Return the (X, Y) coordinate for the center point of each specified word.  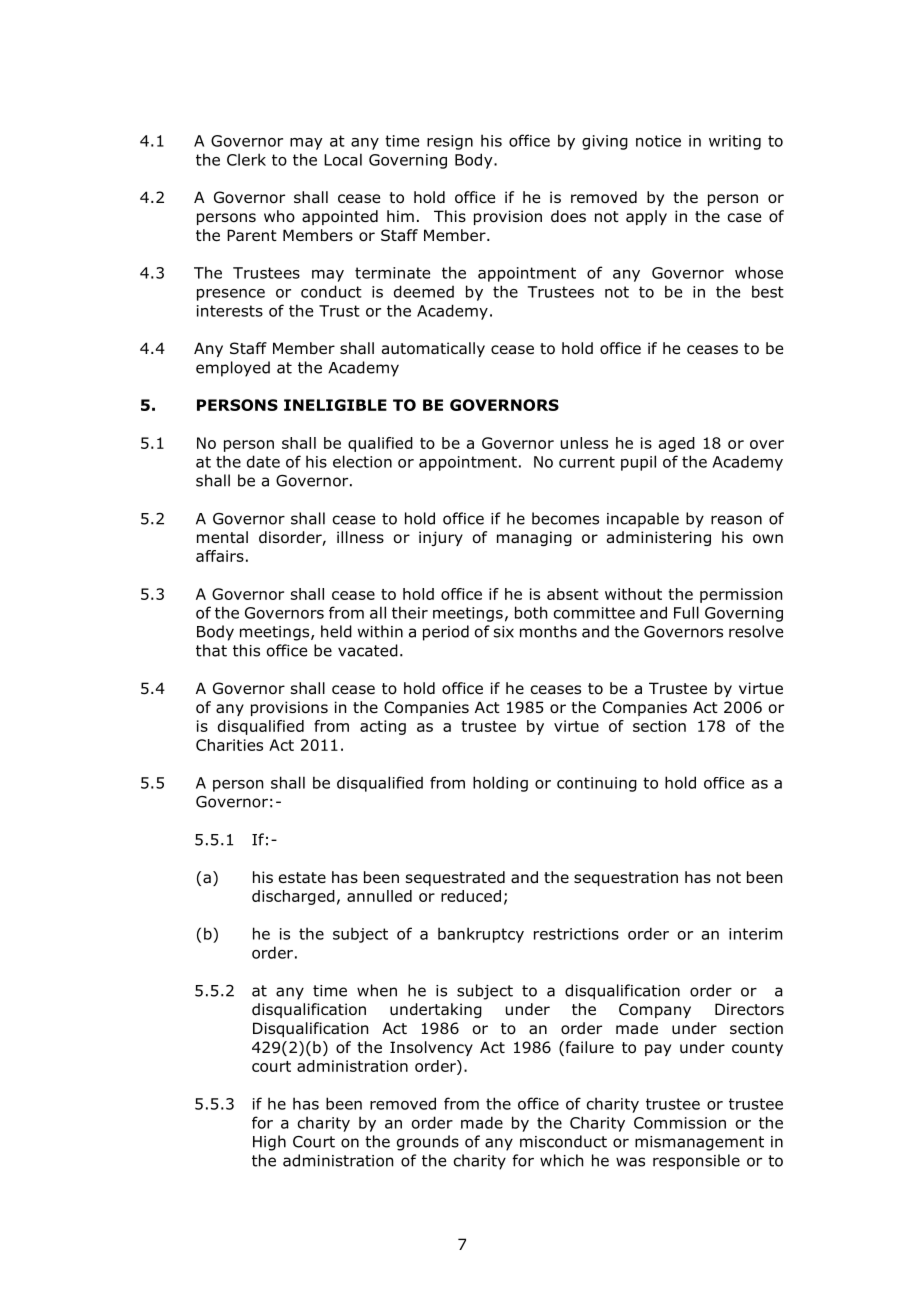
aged (677, 444)
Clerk (246, 159)
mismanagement (699, 1143)
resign (450, 142)
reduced (471, 896)
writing (735, 142)
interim (755, 934)
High (269, 1143)
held (336, 631)
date (263, 461)
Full (686, 612)
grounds (428, 1143)
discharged (293, 897)
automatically (433, 349)
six (504, 632)
